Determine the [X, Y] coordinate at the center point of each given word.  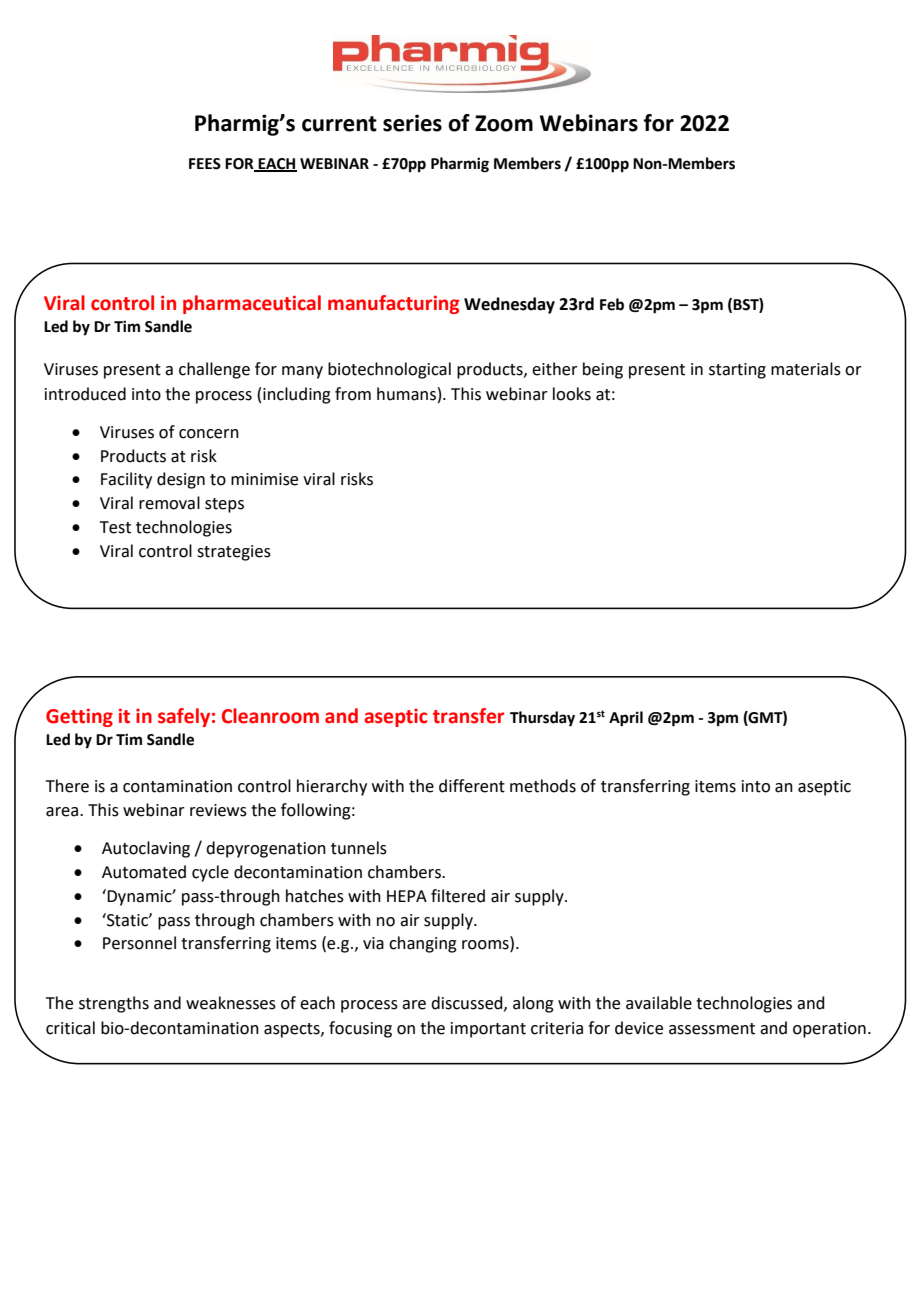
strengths [114, 1004]
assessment [712, 1029]
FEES [205, 164]
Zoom [504, 123]
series [412, 123]
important [488, 1030]
